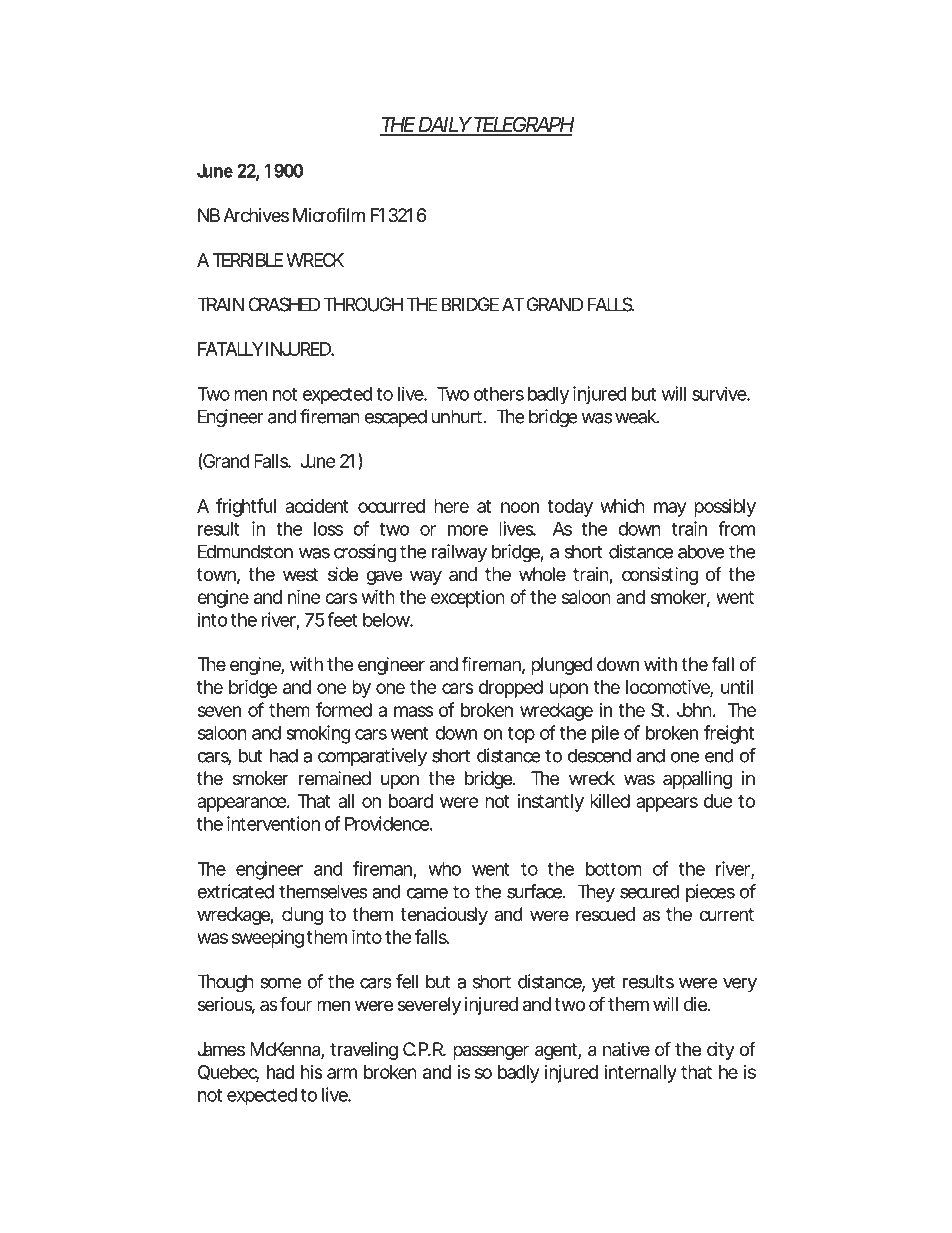 The height and width of the screenshot is (1233, 952). I want to click on his, so click(312, 1072).
